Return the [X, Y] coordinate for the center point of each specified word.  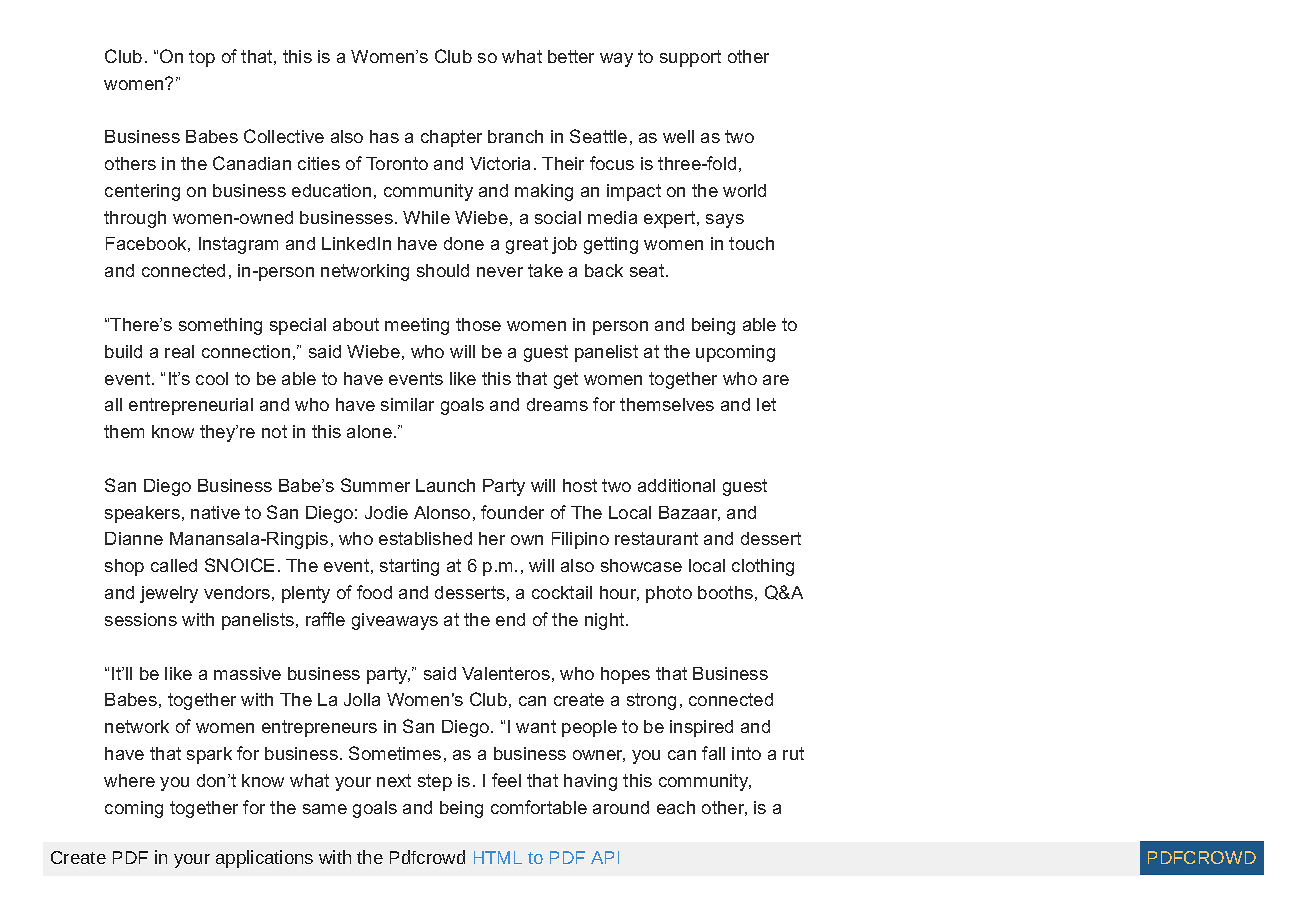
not [274, 431]
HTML [498, 857]
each [676, 807]
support [690, 58]
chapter [451, 138]
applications [264, 859]
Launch [445, 485]
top [202, 58]
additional [676, 485]
